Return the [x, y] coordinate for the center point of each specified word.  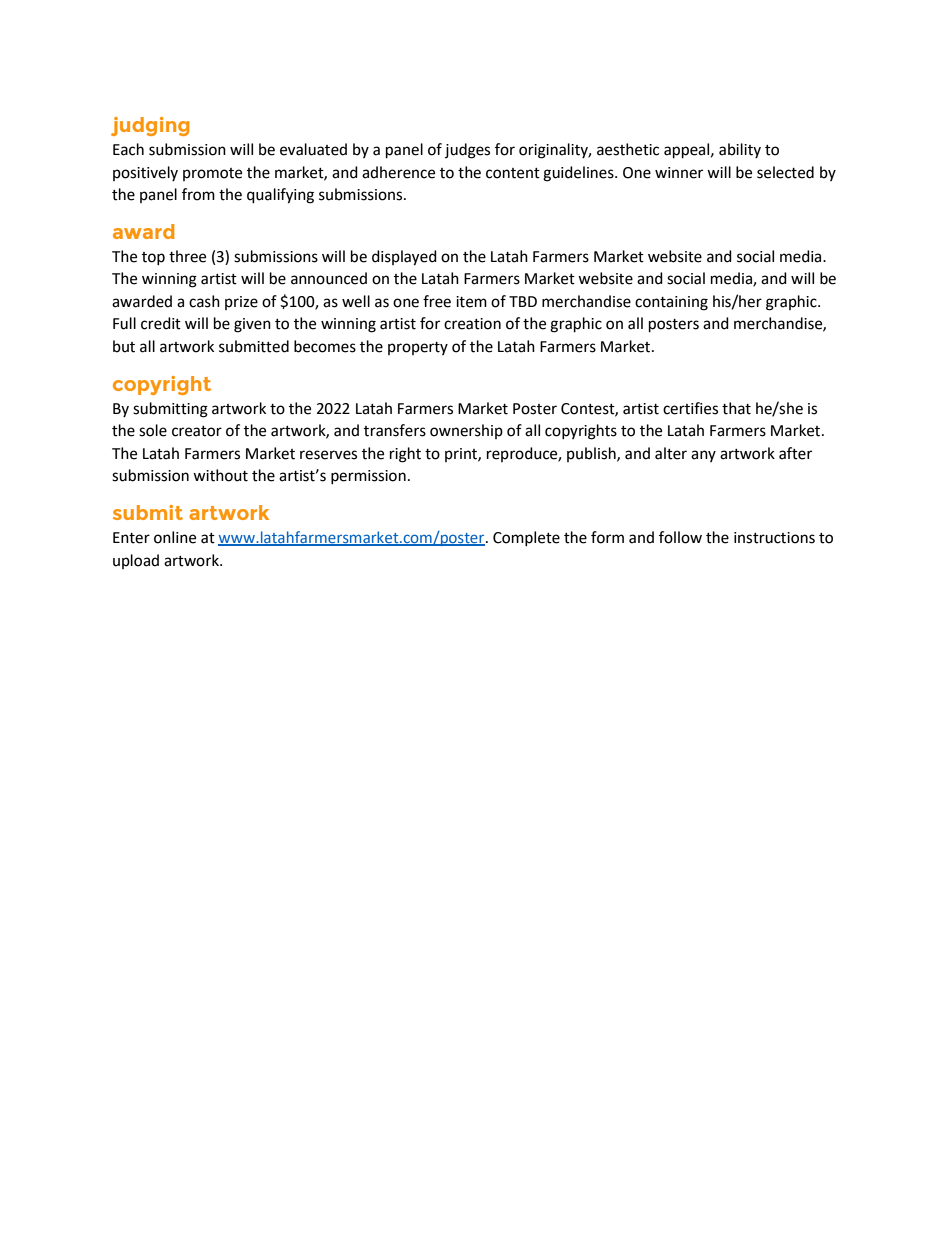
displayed [404, 258]
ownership [466, 431]
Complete [526, 538]
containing [671, 303]
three [187, 256]
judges [467, 151]
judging [150, 126]
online [175, 537]
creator [197, 431]
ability [740, 150]
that [736, 408]
